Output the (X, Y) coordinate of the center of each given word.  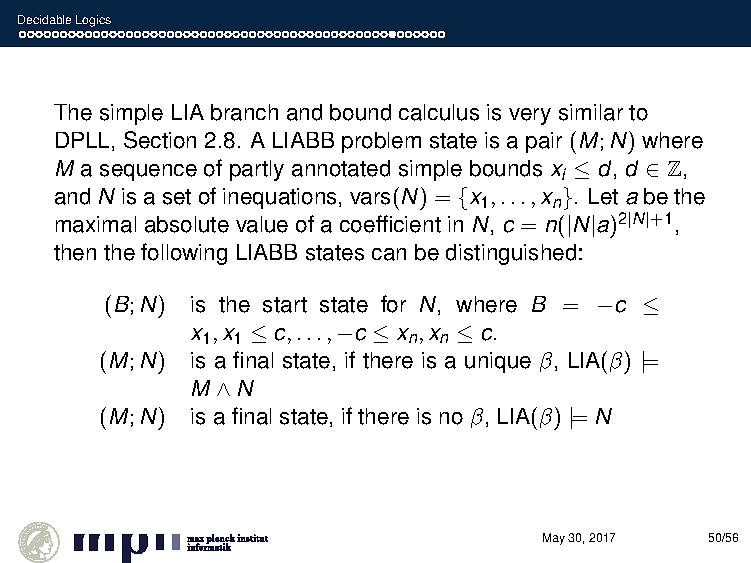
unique (498, 362)
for (393, 304)
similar (591, 112)
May (554, 539)
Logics (93, 21)
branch (244, 112)
